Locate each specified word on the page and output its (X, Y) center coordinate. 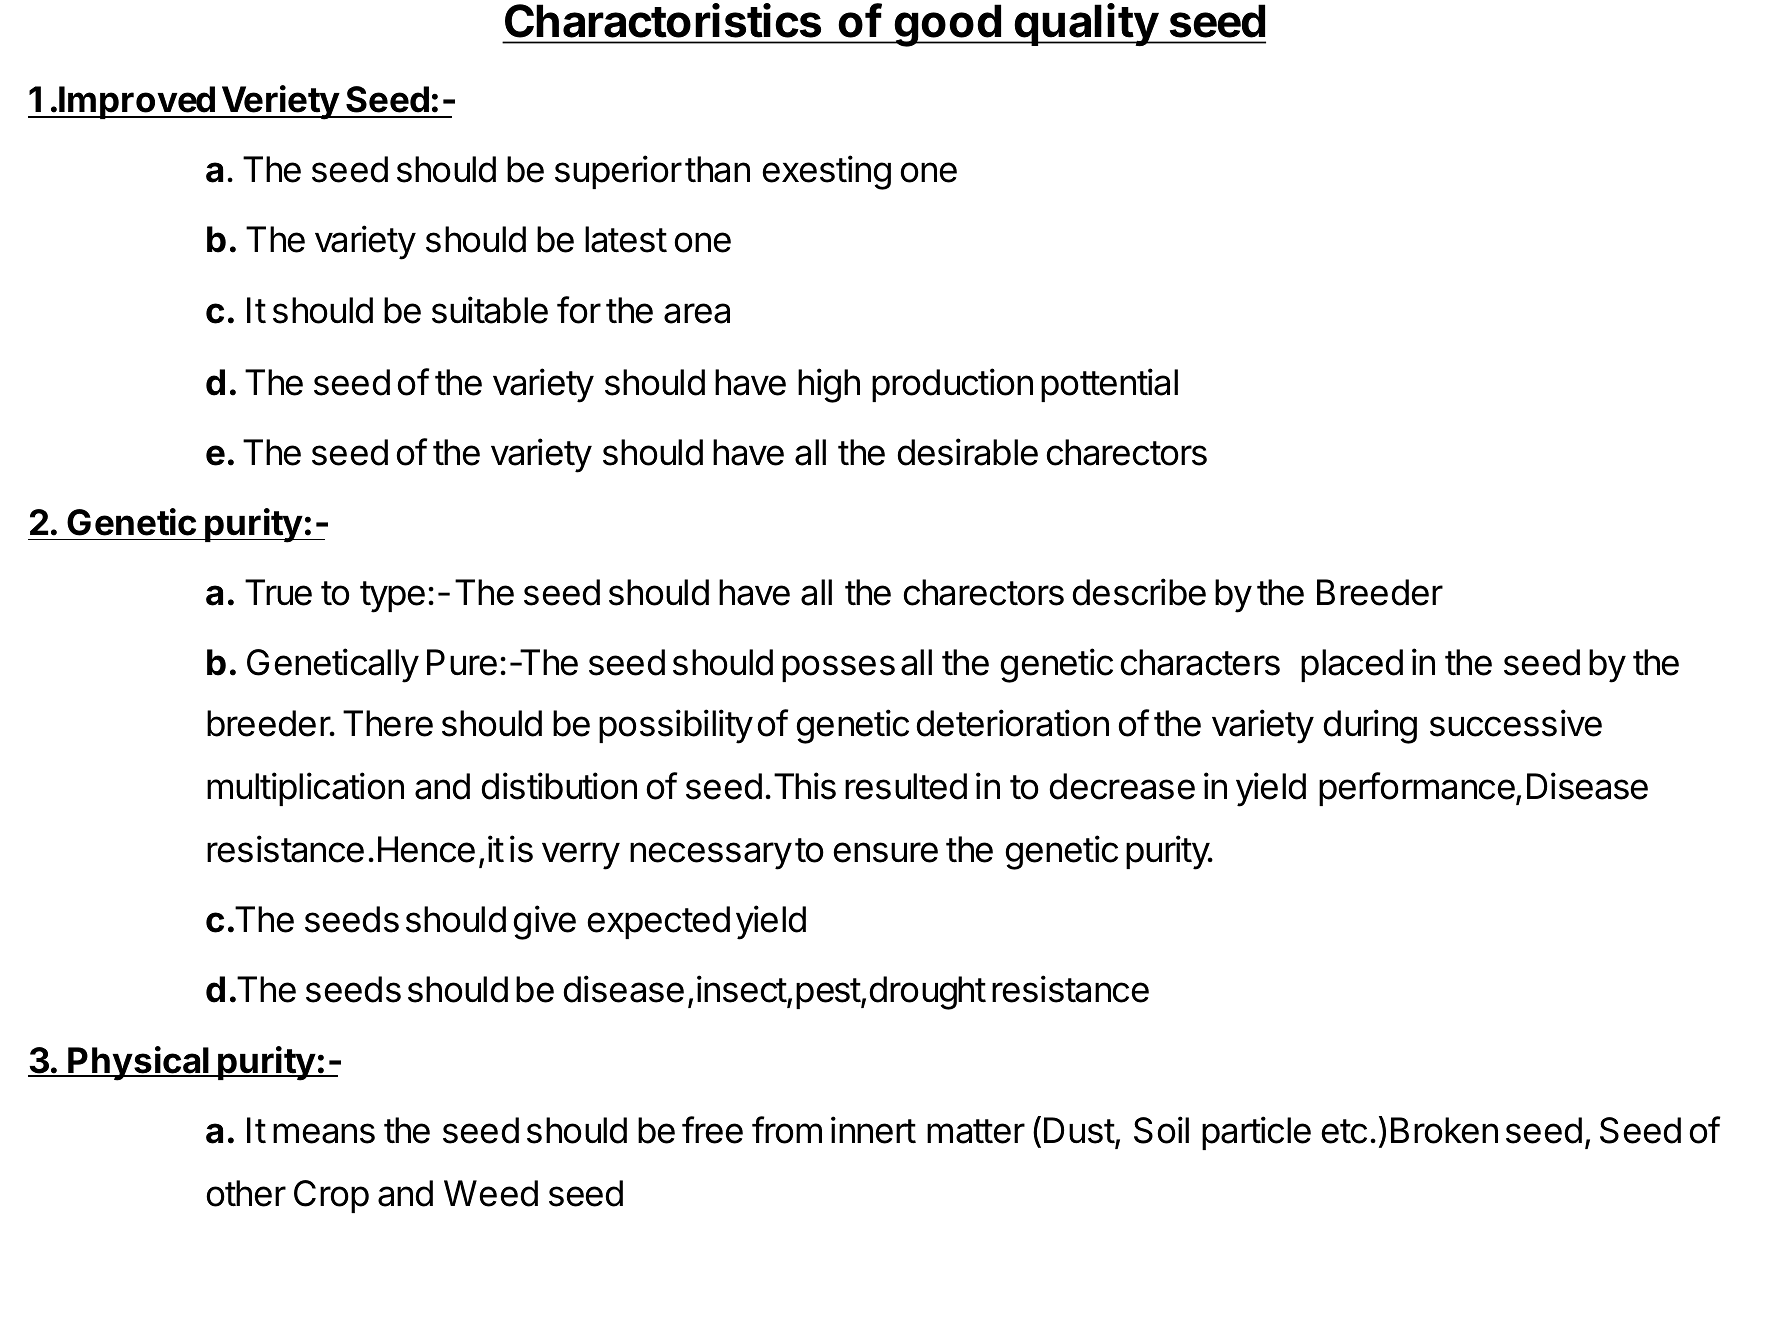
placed (1352, 665)
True (278, 592)
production (952, 385)
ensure (885, 852)
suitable (490, 310)
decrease (1122, 786)
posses (838, 668)
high (829, 385)
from (787, 1130)
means (324, 1133)
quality (1086, 24)
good (947, 25)
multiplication (305, 789)
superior (618, 172)
